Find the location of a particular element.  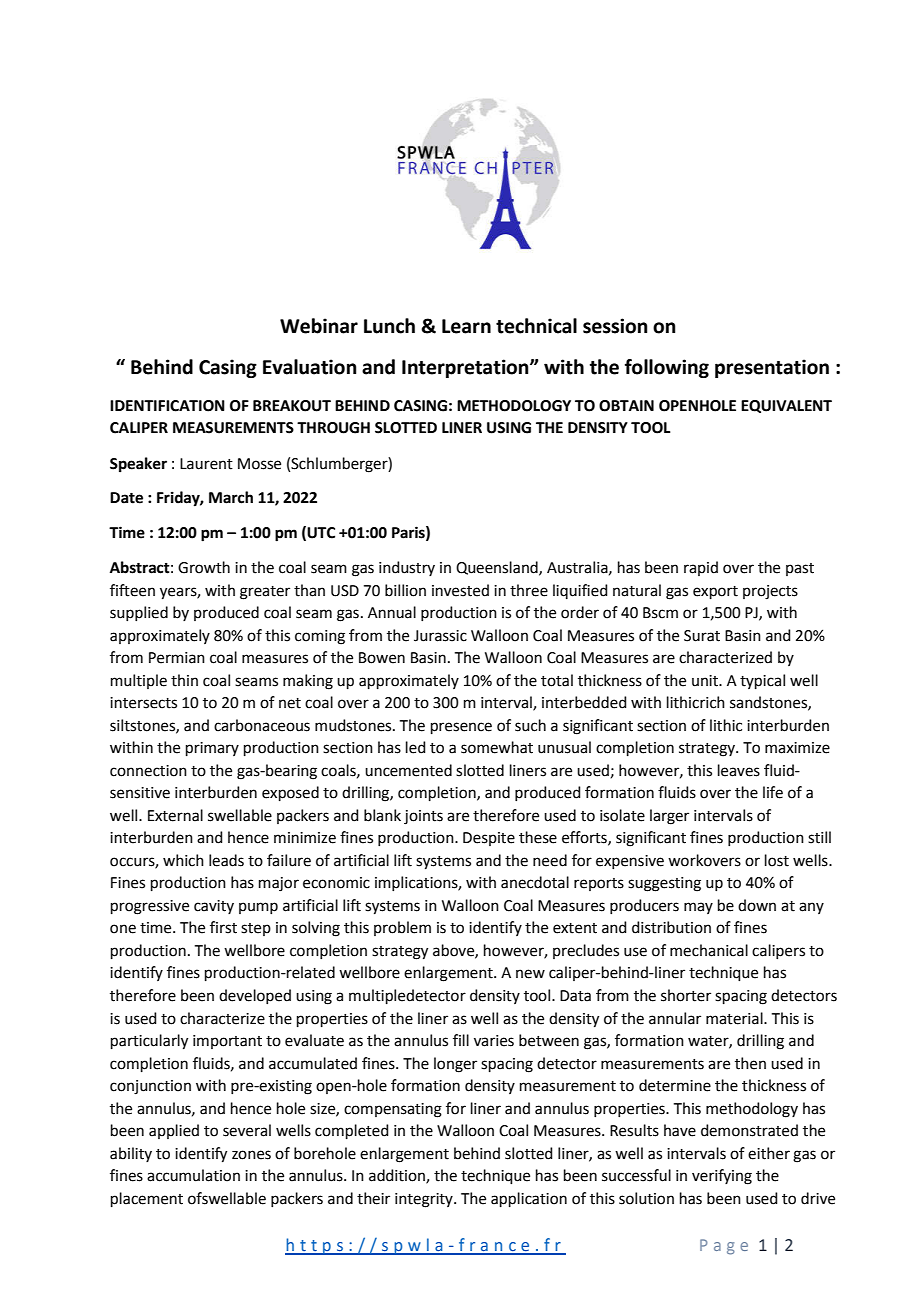

accumulation is located at coordinates (193, 1175).
